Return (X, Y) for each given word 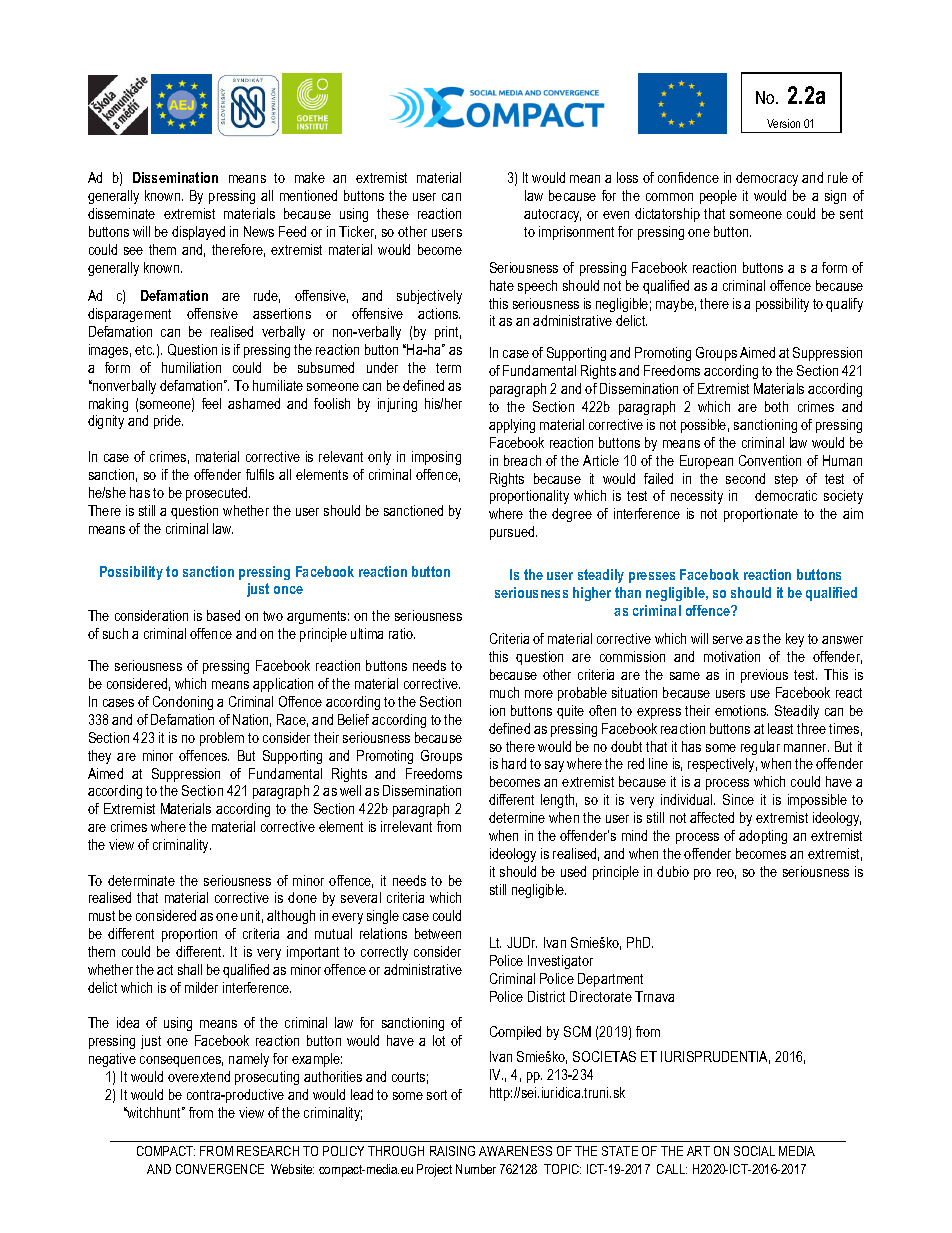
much (504, 692)
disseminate (121, 213)
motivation (732, 656)
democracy (767, 179)
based (223, 615)
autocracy (552, 215)
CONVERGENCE (220, 1169)
